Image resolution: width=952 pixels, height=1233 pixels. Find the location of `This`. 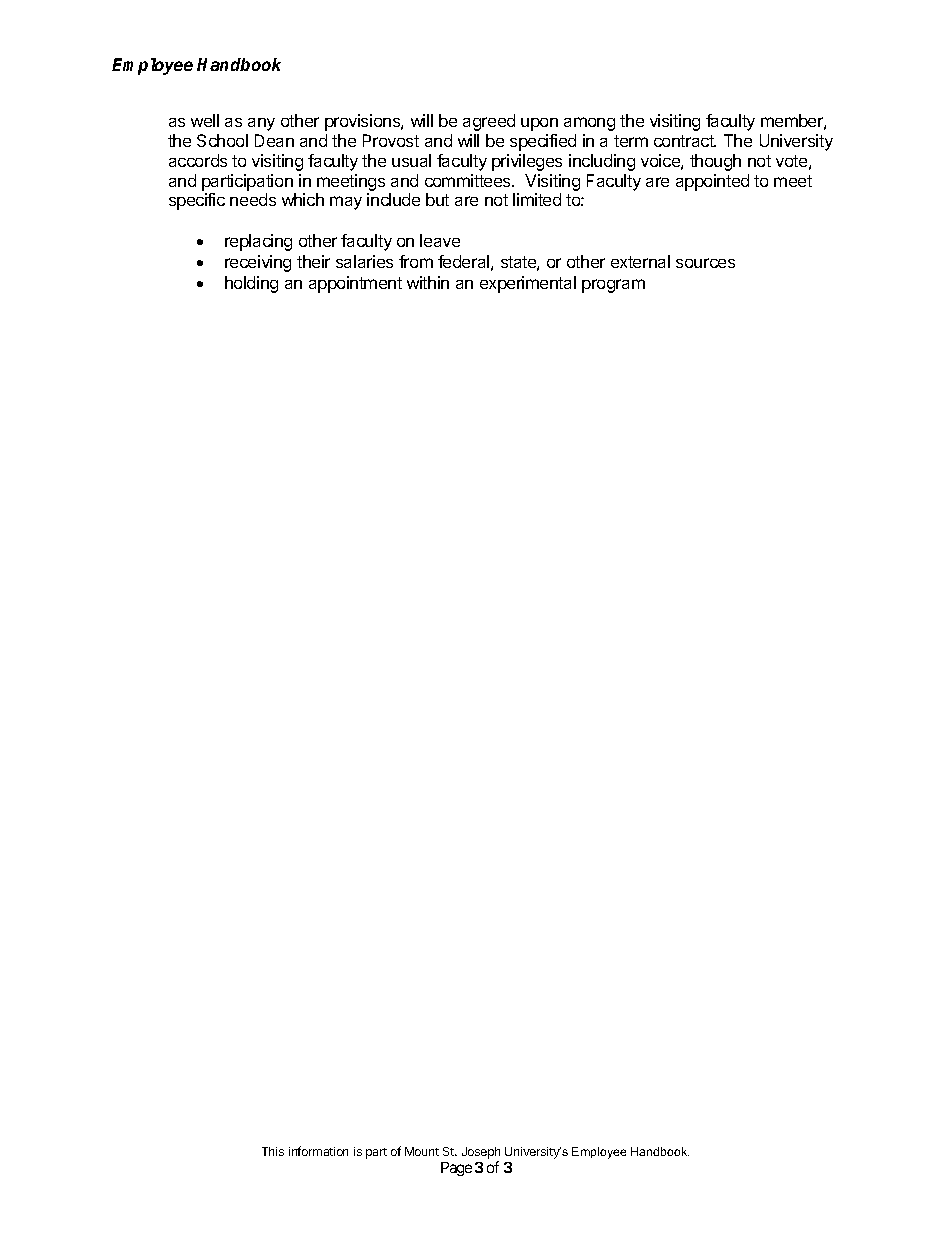

This is located at coordinates (273, 1151).
